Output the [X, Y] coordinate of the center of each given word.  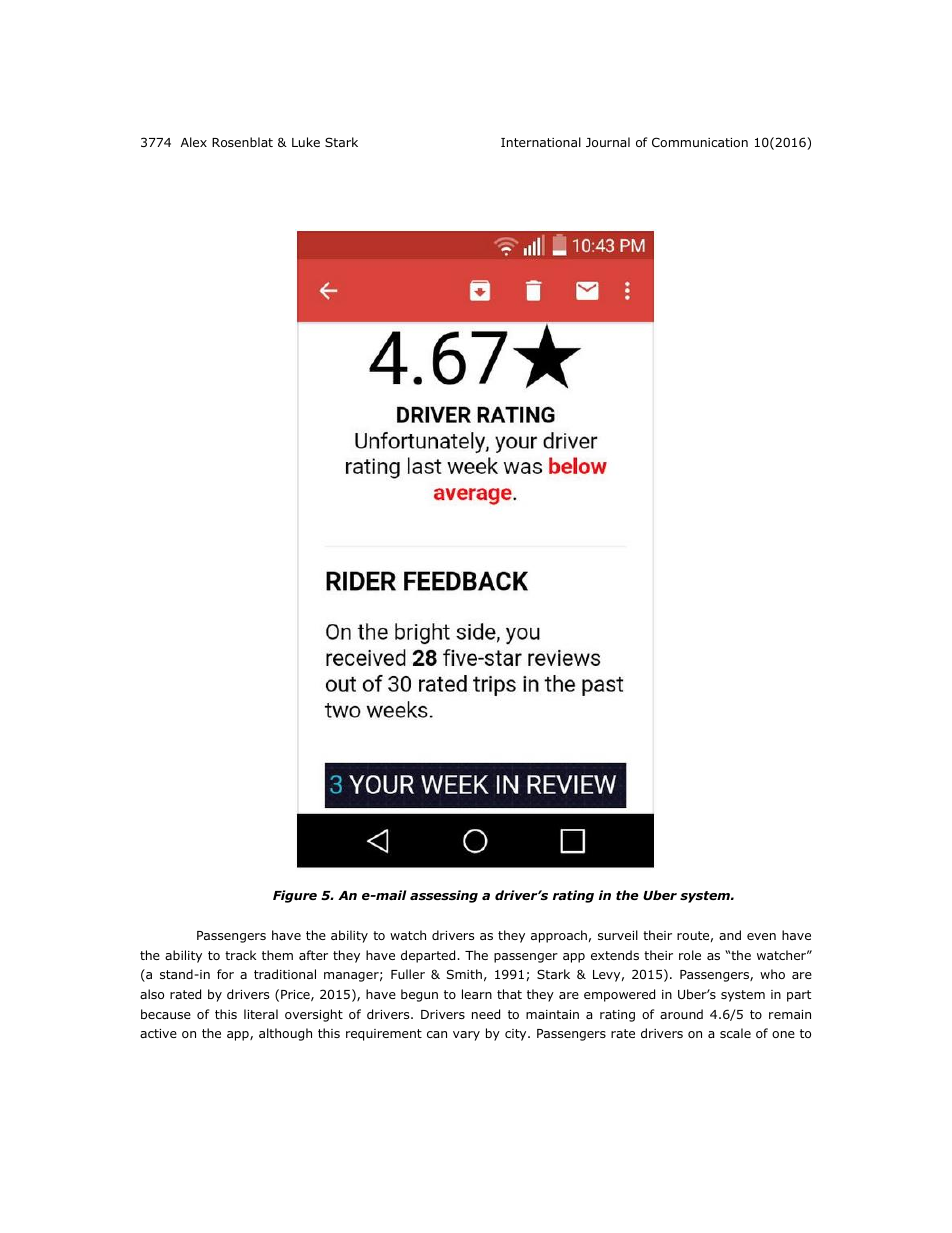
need [486, 1014]
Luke [306, 142]
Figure [295, 896]
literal [261, 1014]
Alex [194, 142]
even [761, 936]
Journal [608, 142]
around [681, 1014]
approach [559, 936]
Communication [700, 142]
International [541, 142]
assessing [444, 896]
